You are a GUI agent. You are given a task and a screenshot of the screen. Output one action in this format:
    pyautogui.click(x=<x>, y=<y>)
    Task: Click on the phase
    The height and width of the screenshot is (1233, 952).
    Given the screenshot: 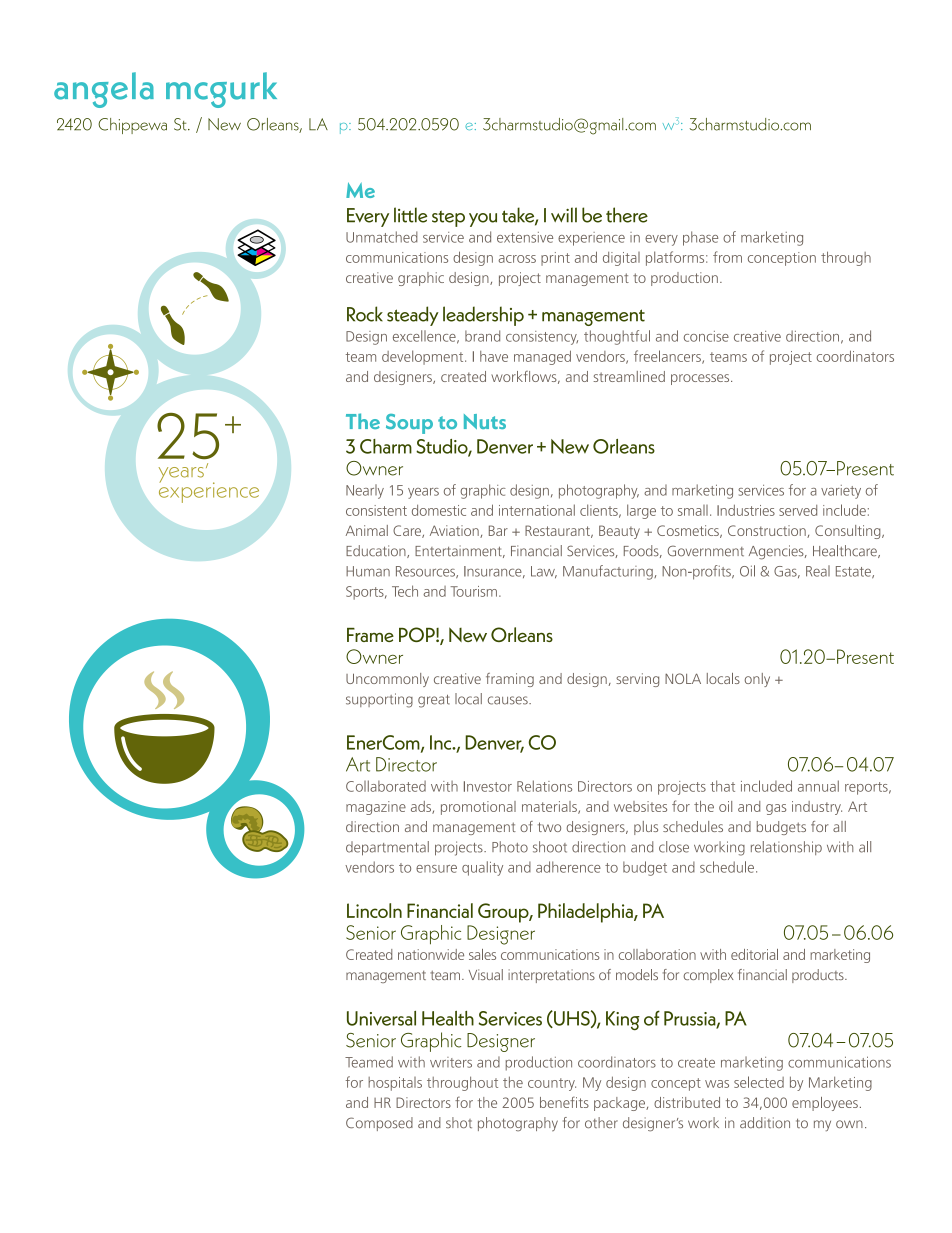 What is the action you would take?
    pyautogui.click(x=700, y=238)
